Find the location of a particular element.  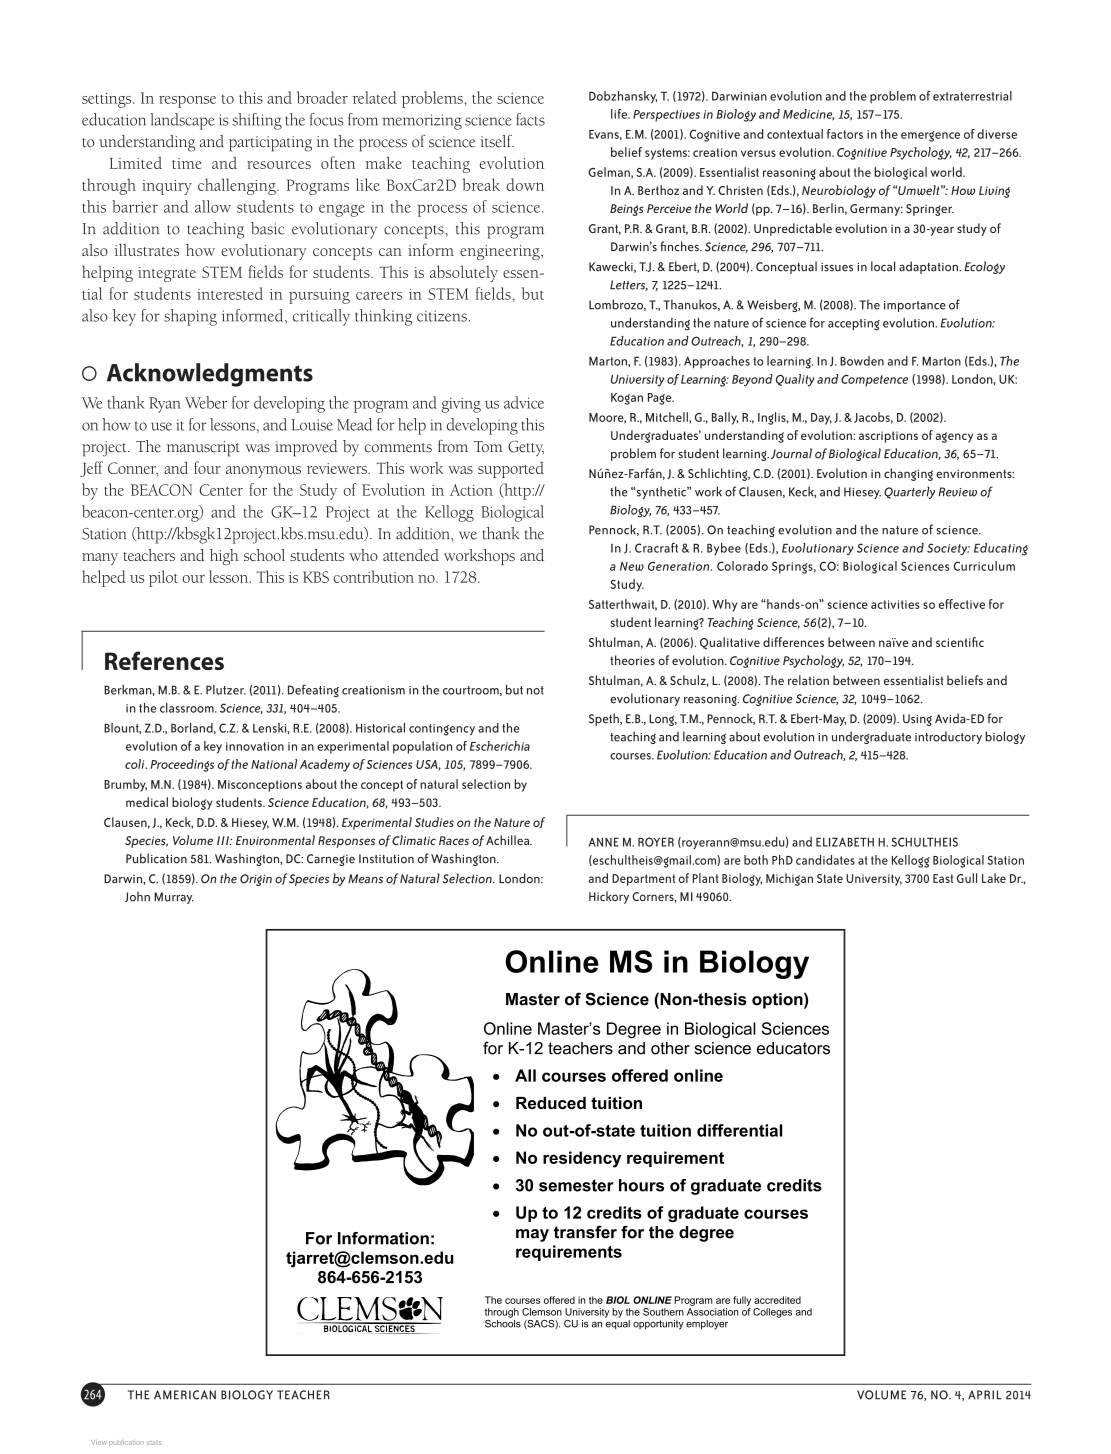

introductory is located at coordinates (948, 737).
